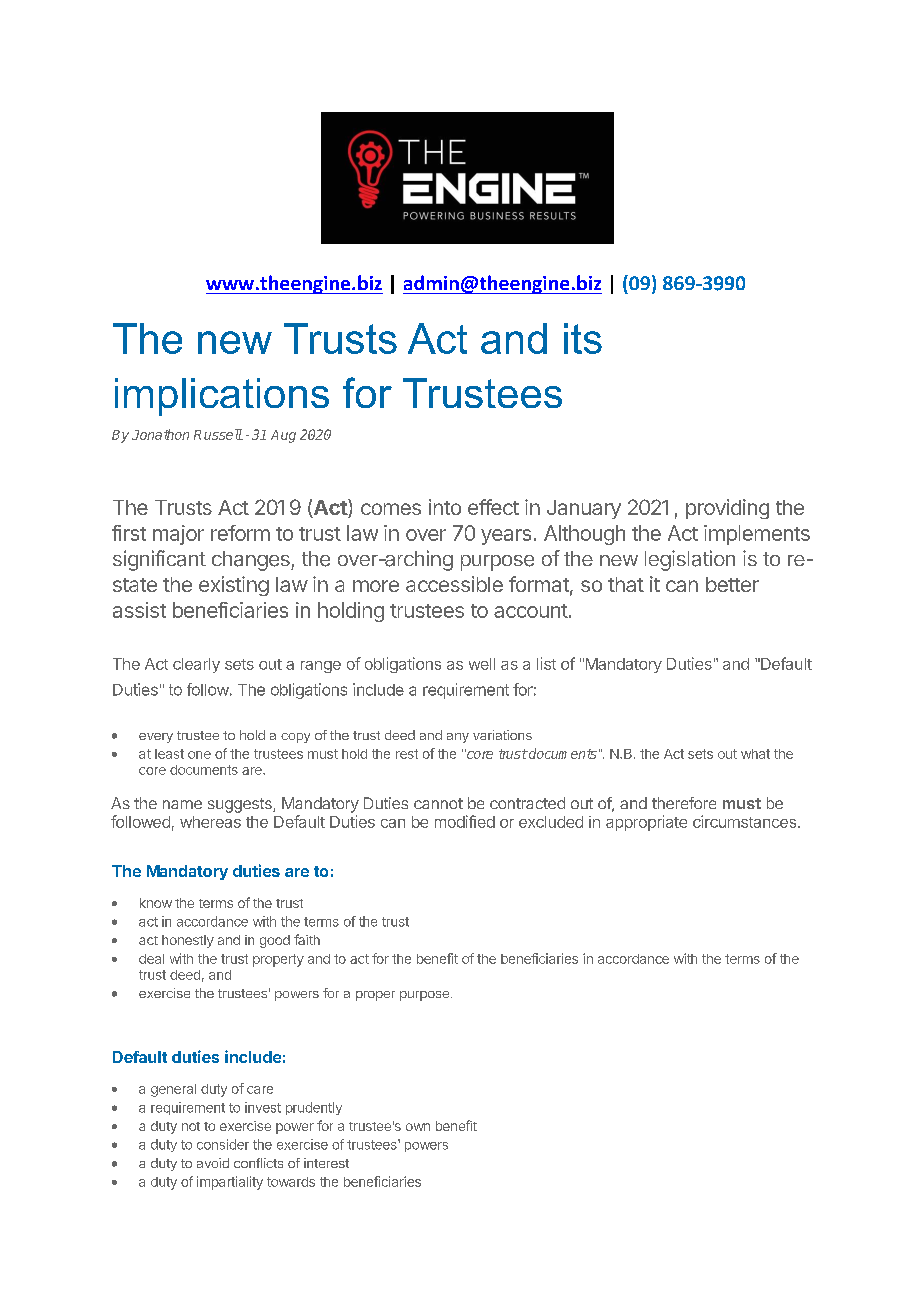 The width and height of the screenshot is (924, 1308). What do you see at coordinates (458, 738) in the screenshot?
I see `any` at bounding box center [458, 738].
